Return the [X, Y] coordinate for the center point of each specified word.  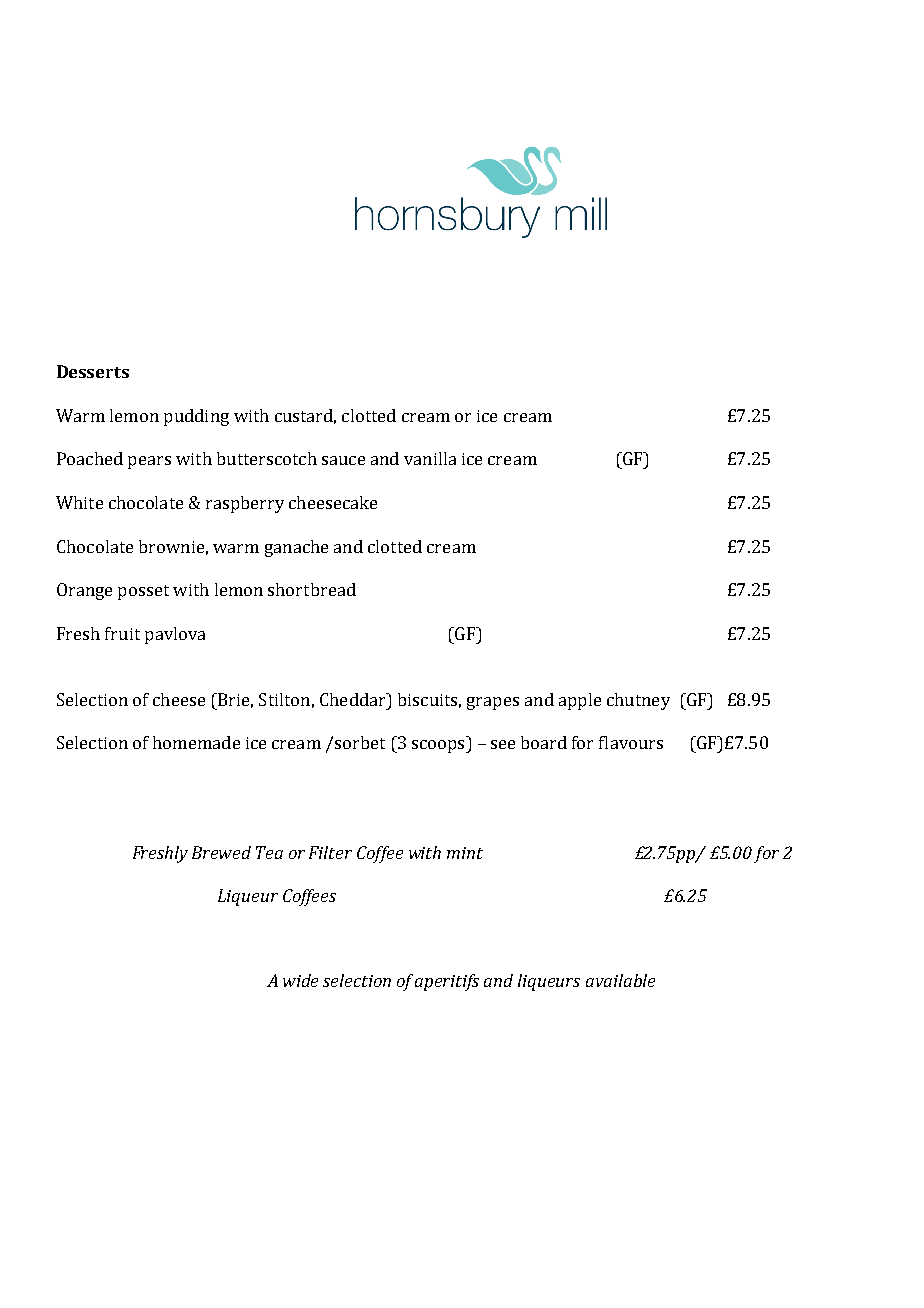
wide [300, 980]
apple [580, 701]
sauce [343, 460]
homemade [196, 742]
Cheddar [354, 699]
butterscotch [267, 458]
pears [149, 462]
